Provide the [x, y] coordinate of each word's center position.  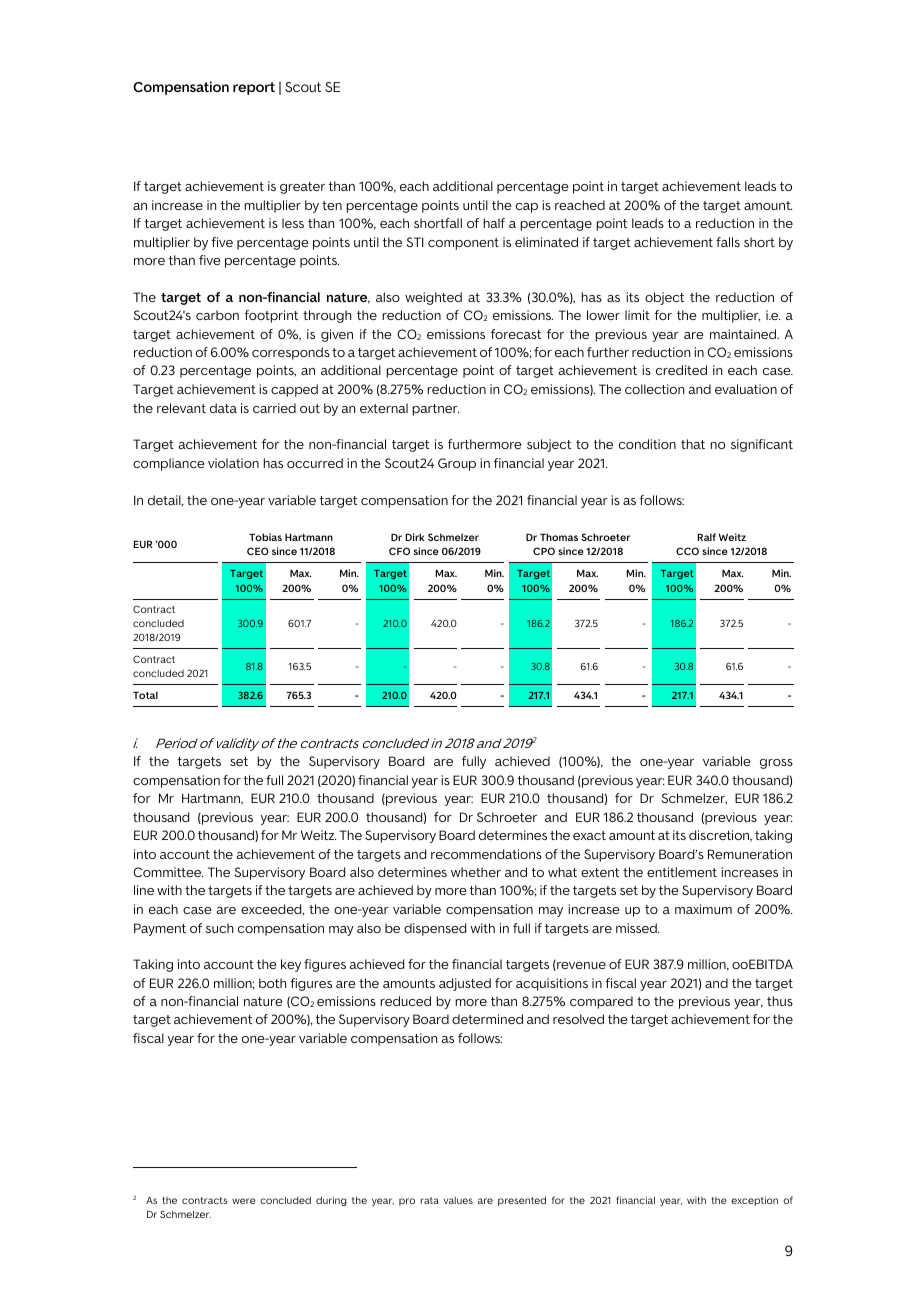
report [254, 88]
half [494, 223]
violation [233, 463]
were [243, 1201]
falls [728, 242]
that [693, 444]
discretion [720, 836]
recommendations [486, 854]
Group [457, 464]
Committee [168, 872]
